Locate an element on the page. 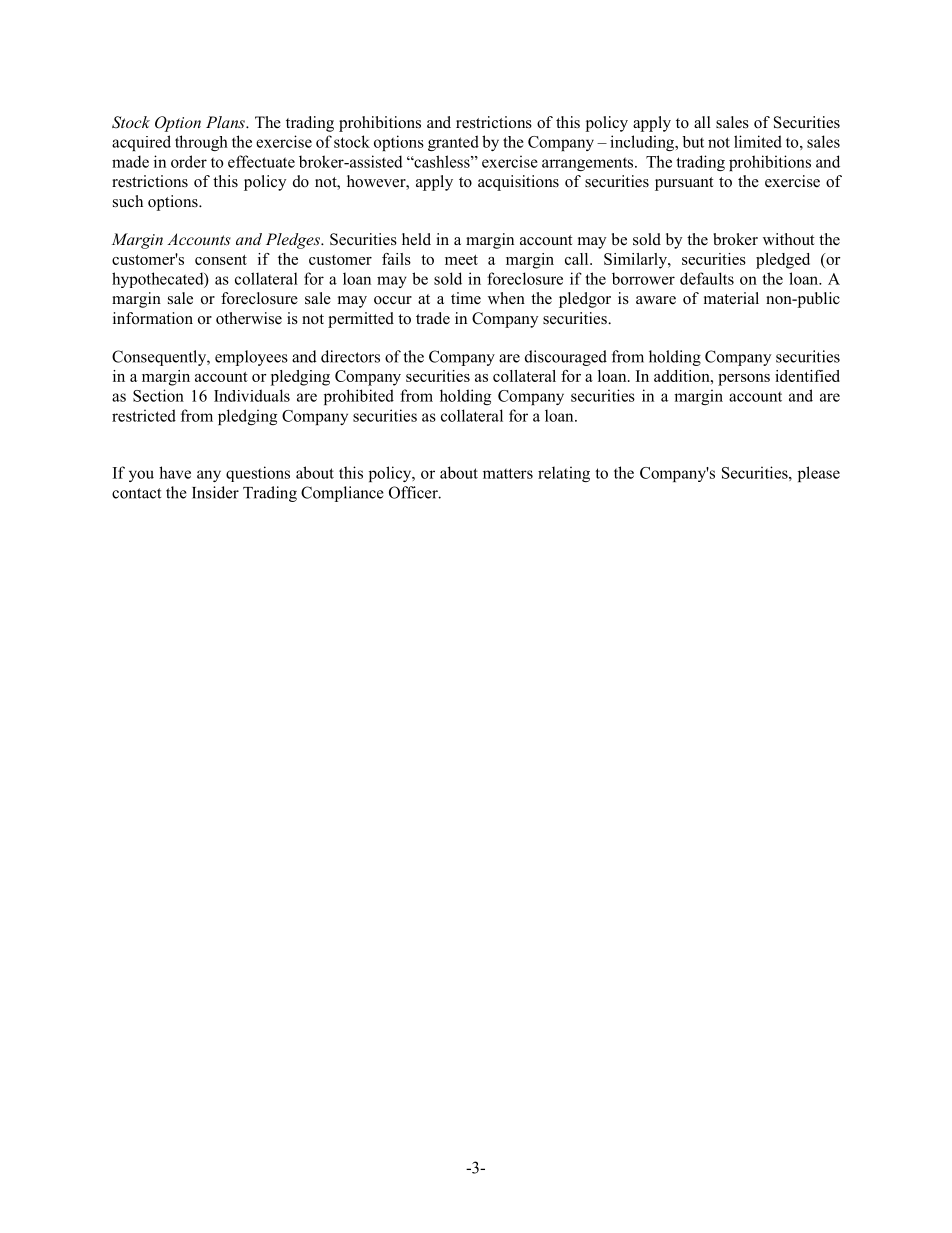  limited is located at coordinates (758, 141).
